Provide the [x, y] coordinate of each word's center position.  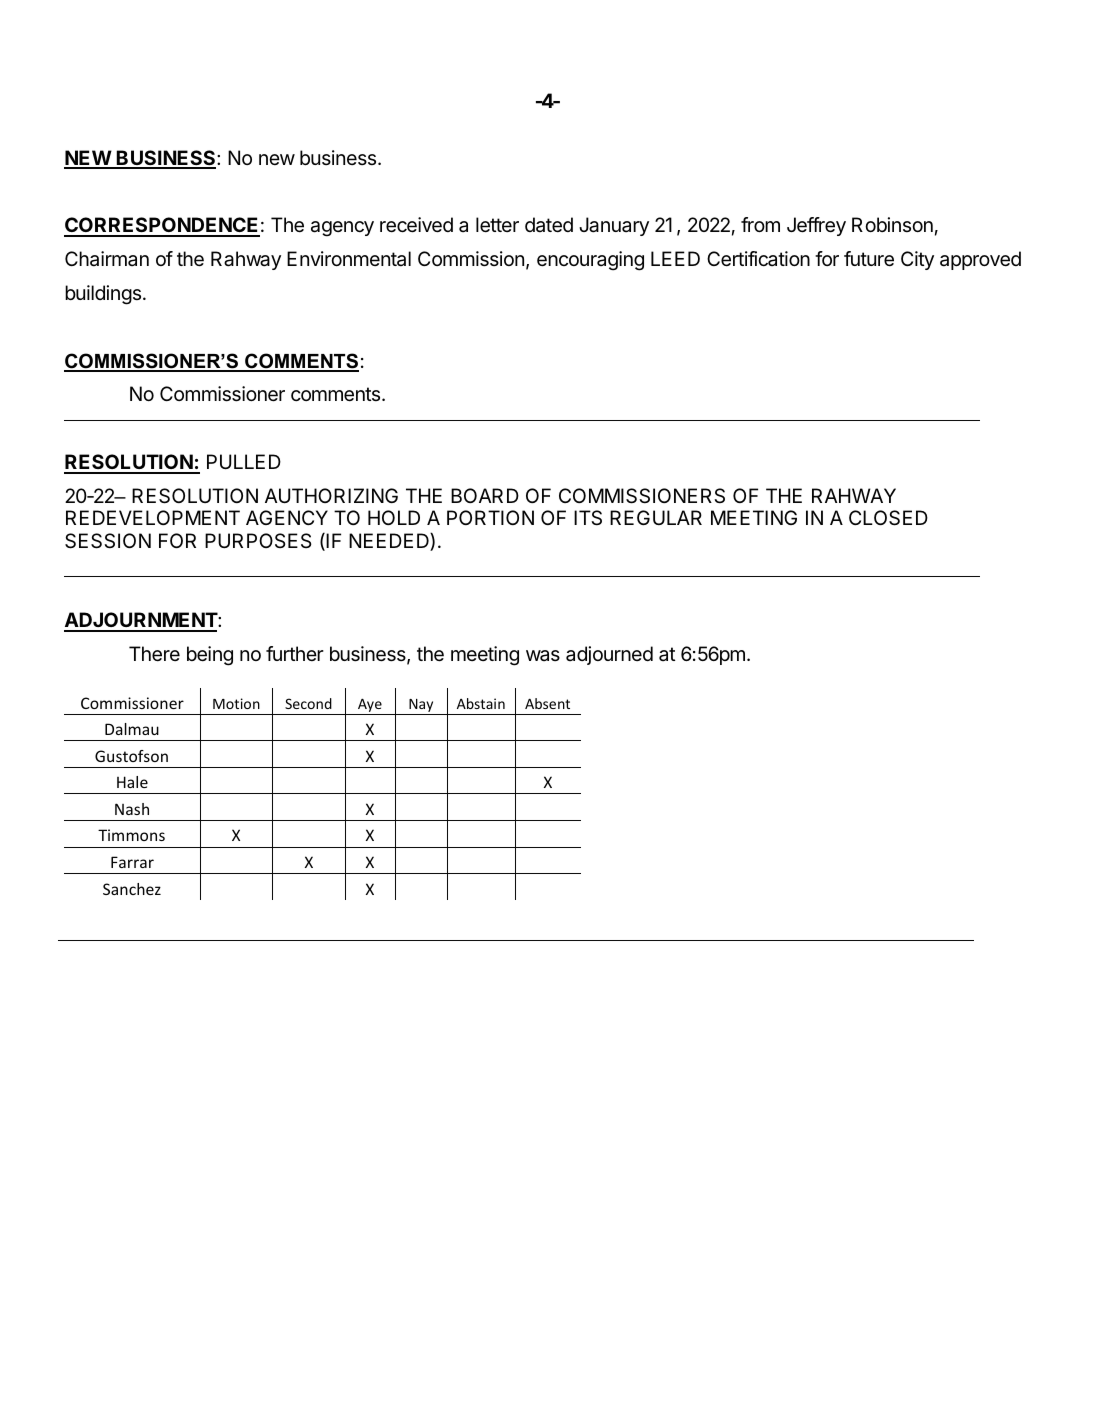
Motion [236, 703]
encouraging [590, 261]
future [869, 259]
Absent [547, 703]
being [210, 656]
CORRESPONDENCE [162, 226]
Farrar [132, 862]
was [543, 655]
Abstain [481, 703]
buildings [103, 295]
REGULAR [656, 517]
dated [549, 225]
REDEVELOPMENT [153, 517]
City [917, 260]
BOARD [485, 495]
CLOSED [888, 518]
